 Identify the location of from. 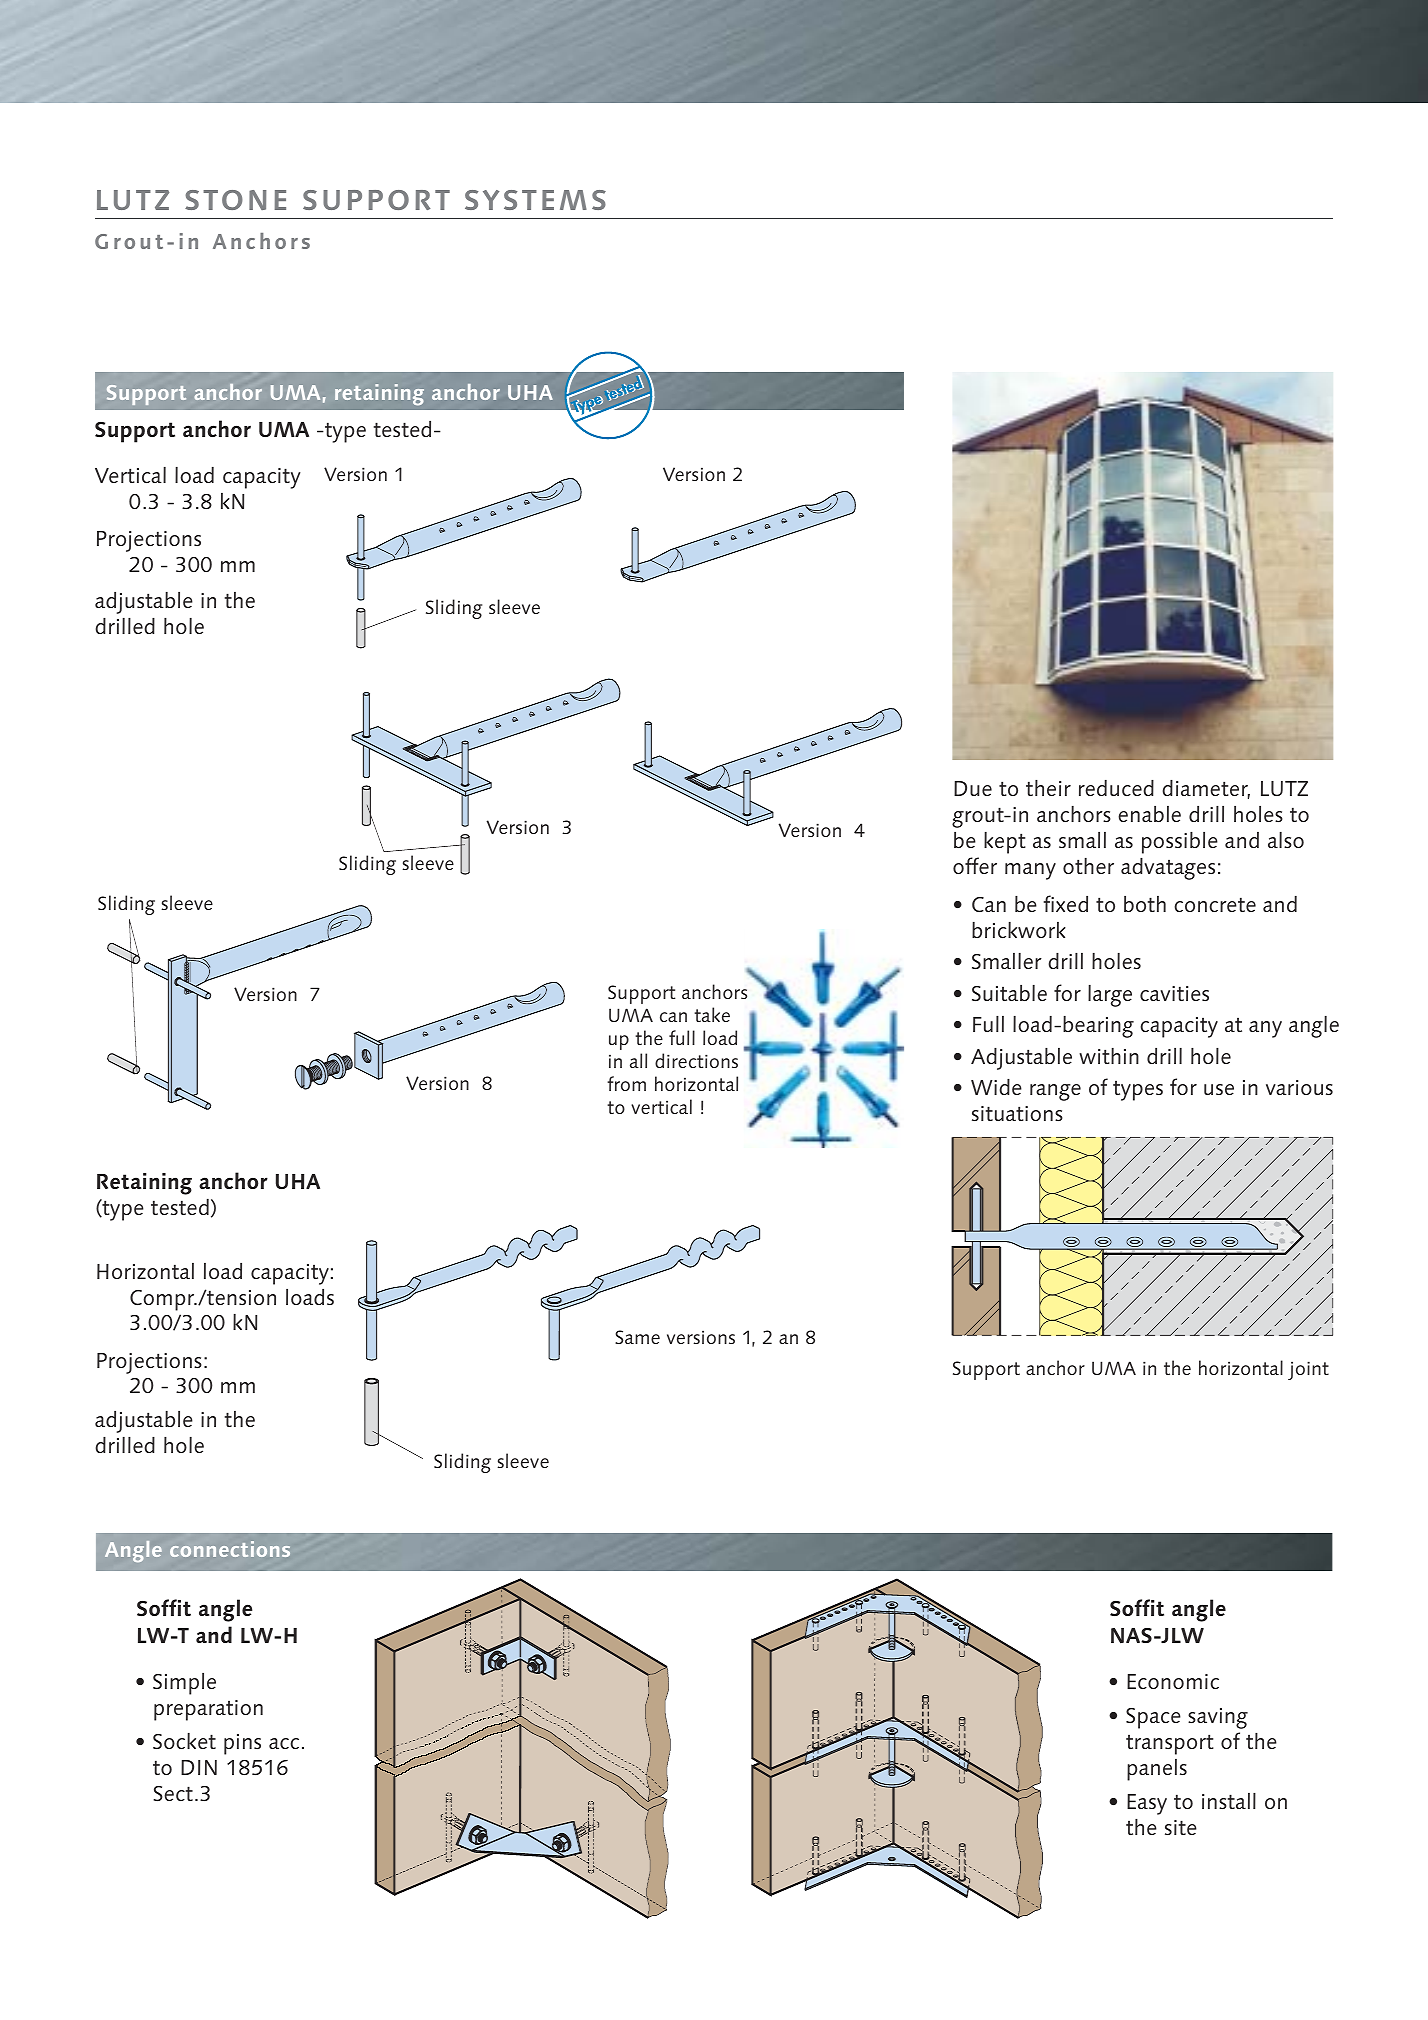
(626, 1083).
